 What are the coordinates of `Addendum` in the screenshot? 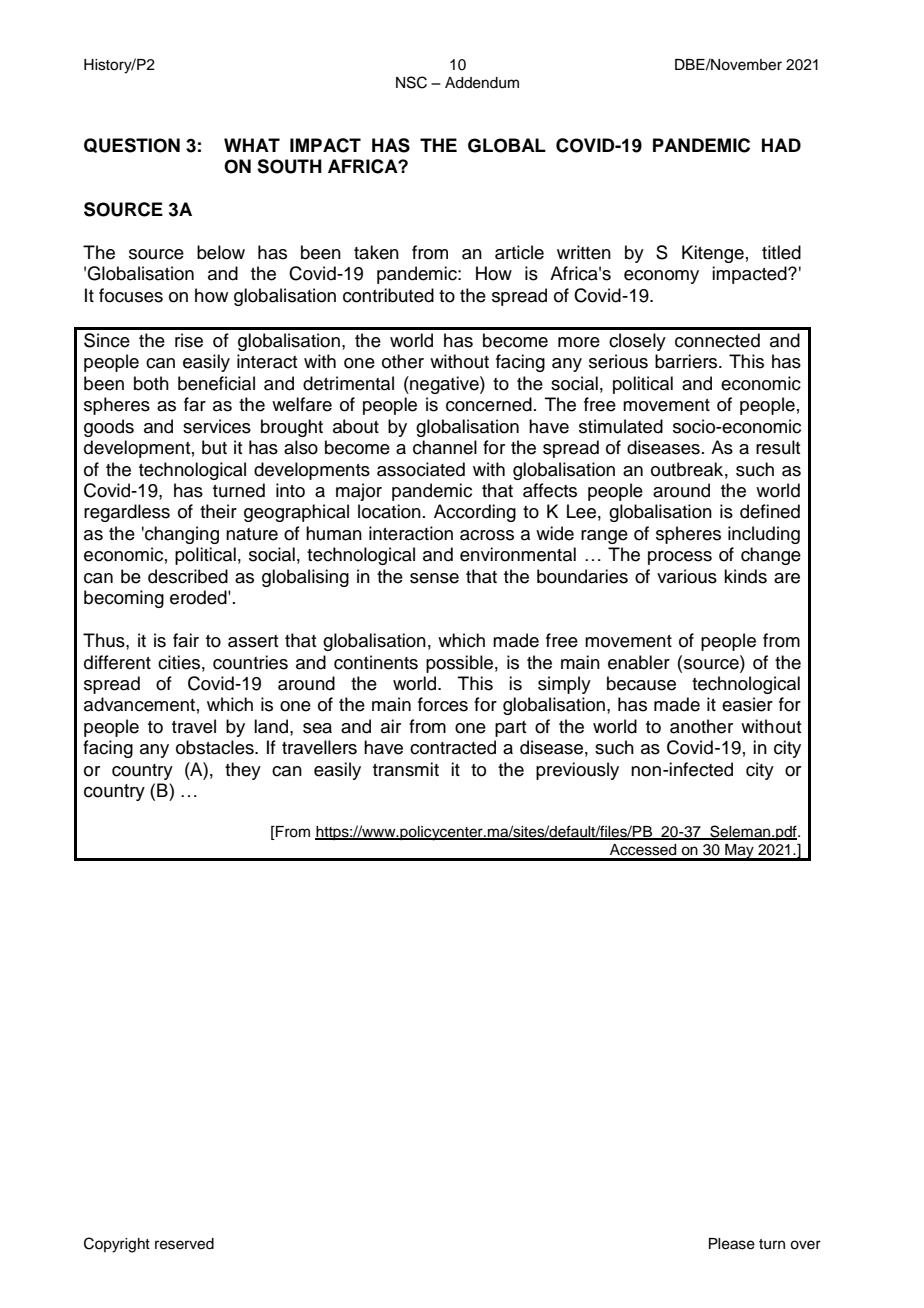 It's located at (482, 83).
